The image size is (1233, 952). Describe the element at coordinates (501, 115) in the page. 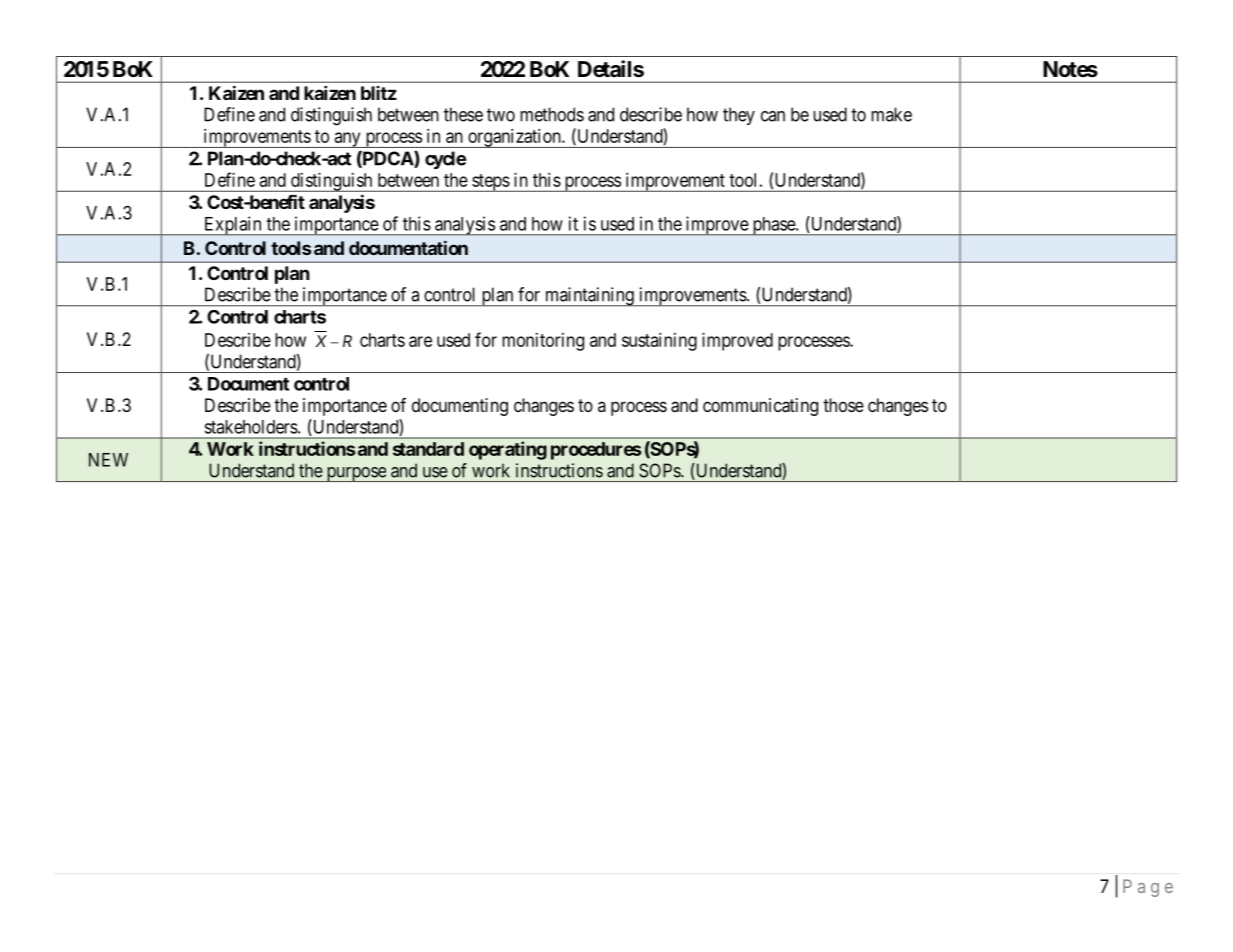

I see `two` at that location.
